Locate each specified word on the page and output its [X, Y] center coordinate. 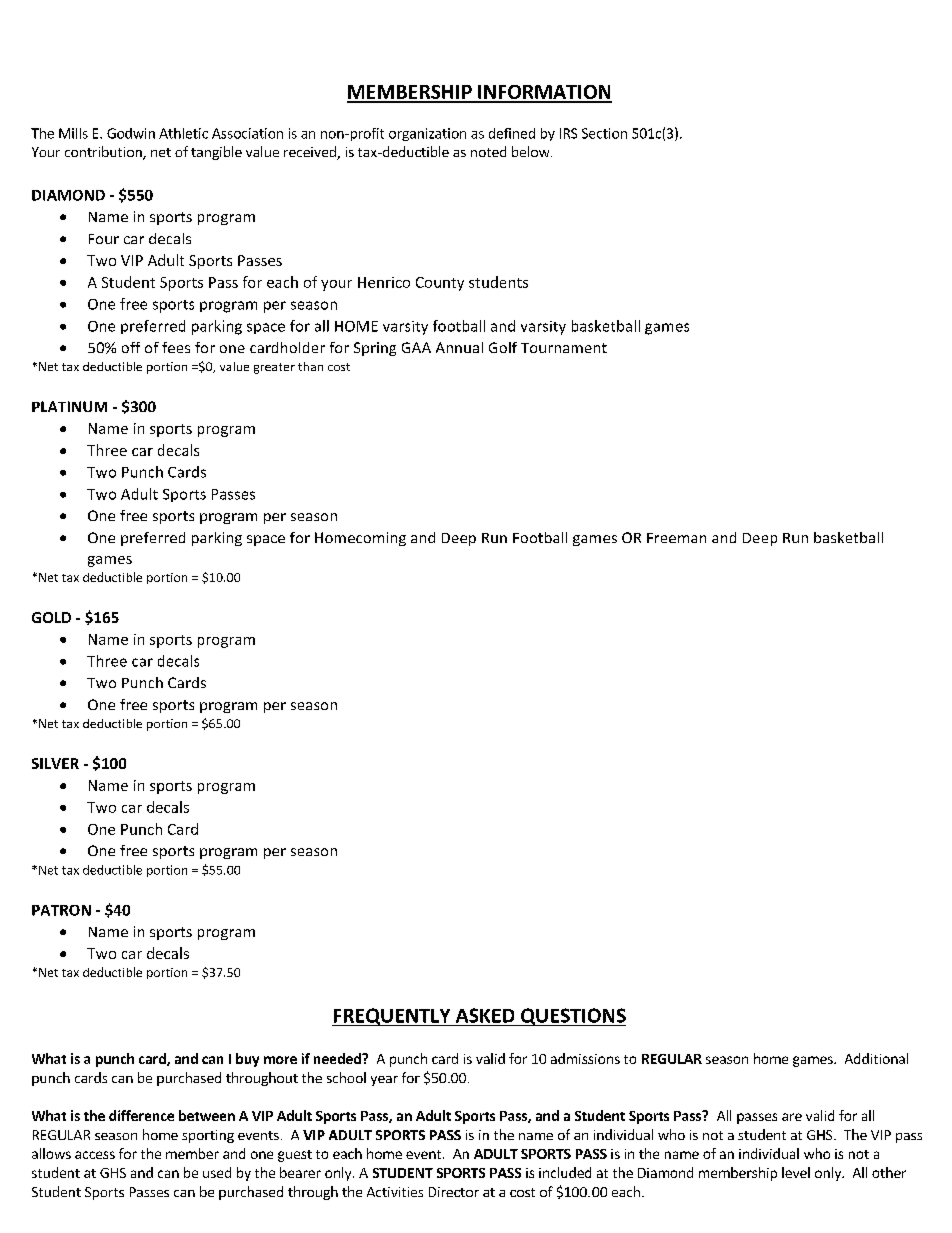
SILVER [55, 763]
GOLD [51, 617]
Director [454, 1192]
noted [488, 151]
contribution [104, 153]
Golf [503, 347]
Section [604, 133]
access [95, 1155]
